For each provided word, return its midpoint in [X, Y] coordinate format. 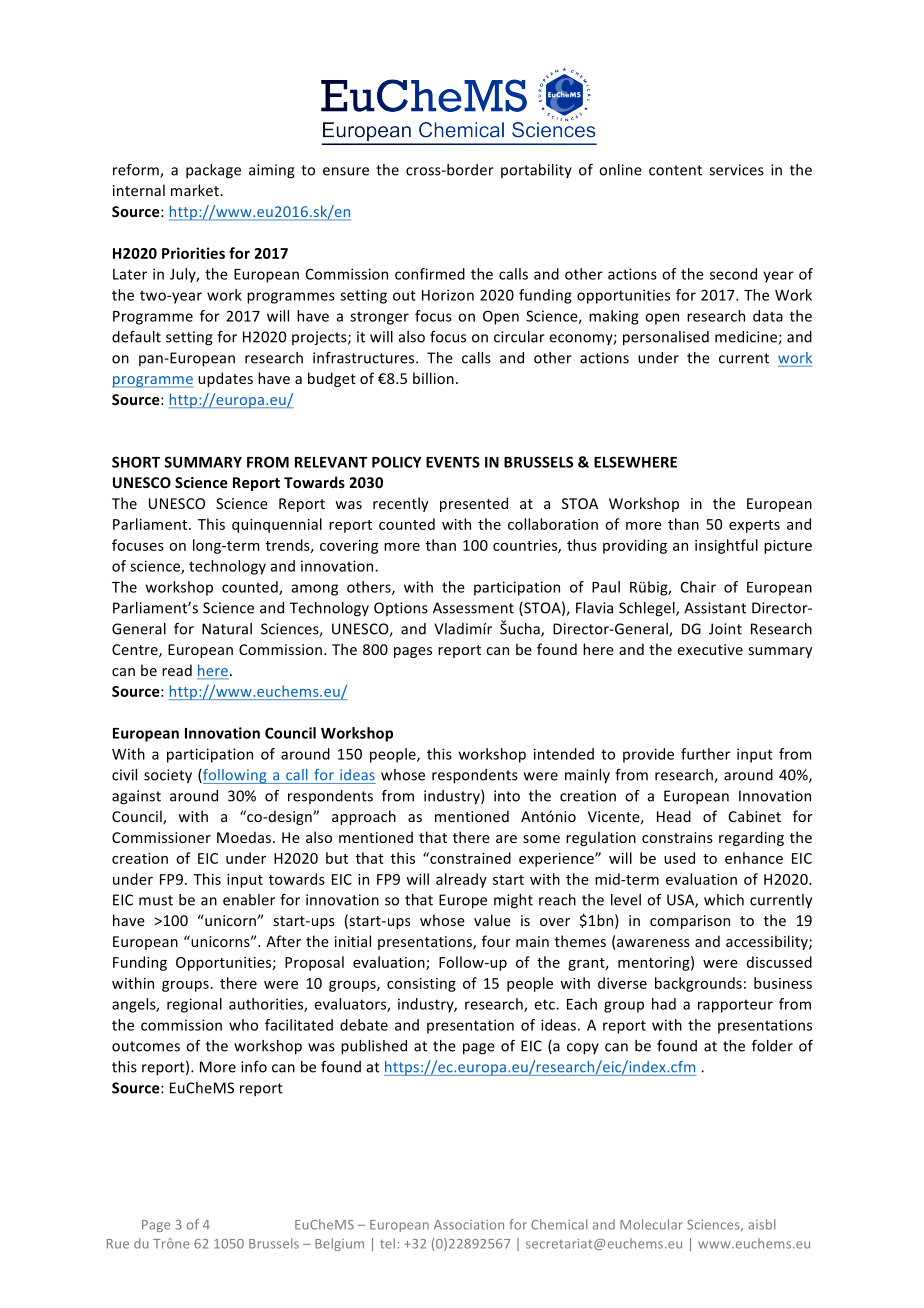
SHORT [136, 462]
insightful [726, 546]
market [196, 190]
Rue [118, 1244]
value [492, 920]
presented [474, 504]
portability [536, 171]
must [156, 900]
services [736, 170]
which [724, 900]
